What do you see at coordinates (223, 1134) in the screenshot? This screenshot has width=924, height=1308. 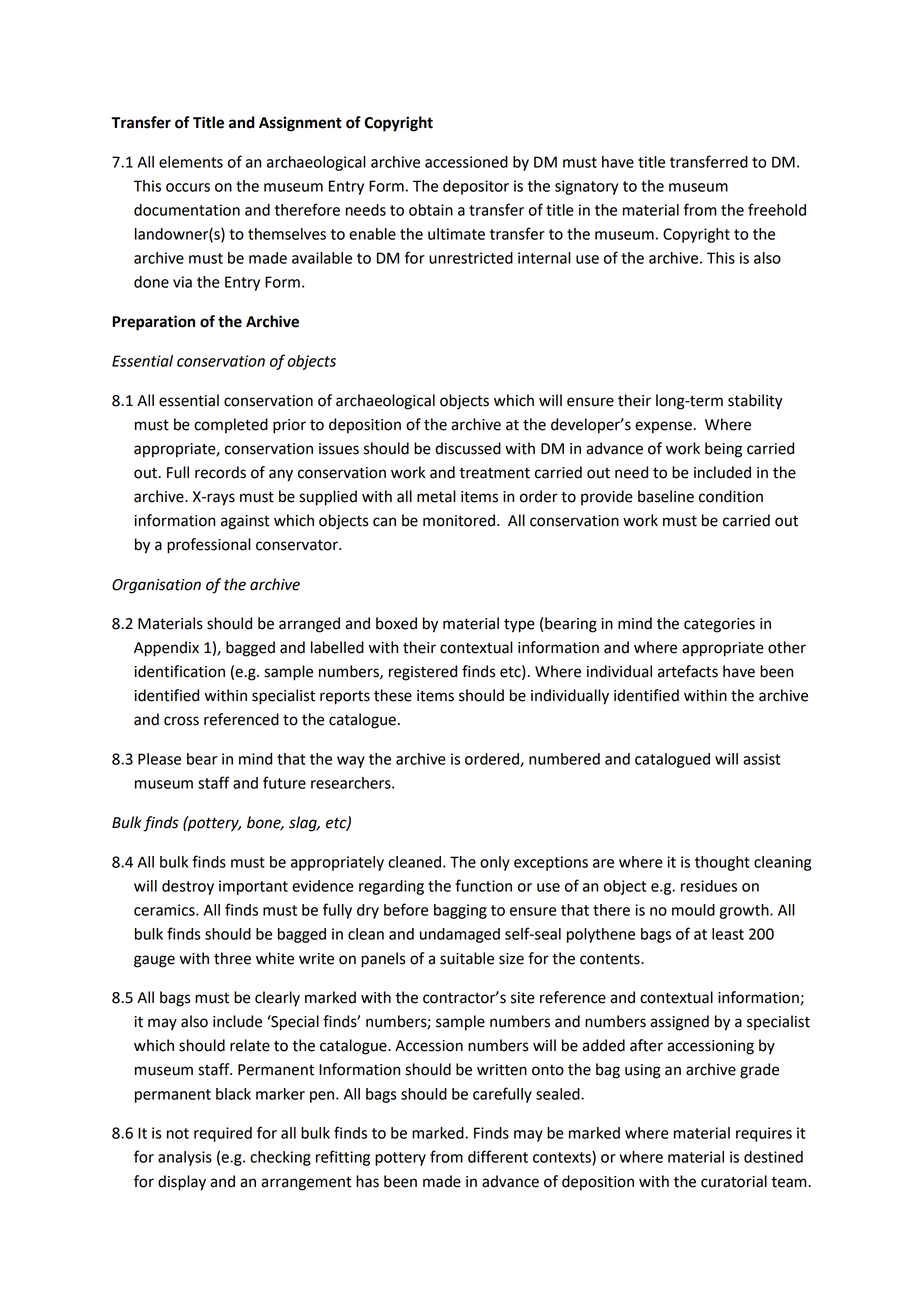 I see `required` at bounding box center [223, 1134].
